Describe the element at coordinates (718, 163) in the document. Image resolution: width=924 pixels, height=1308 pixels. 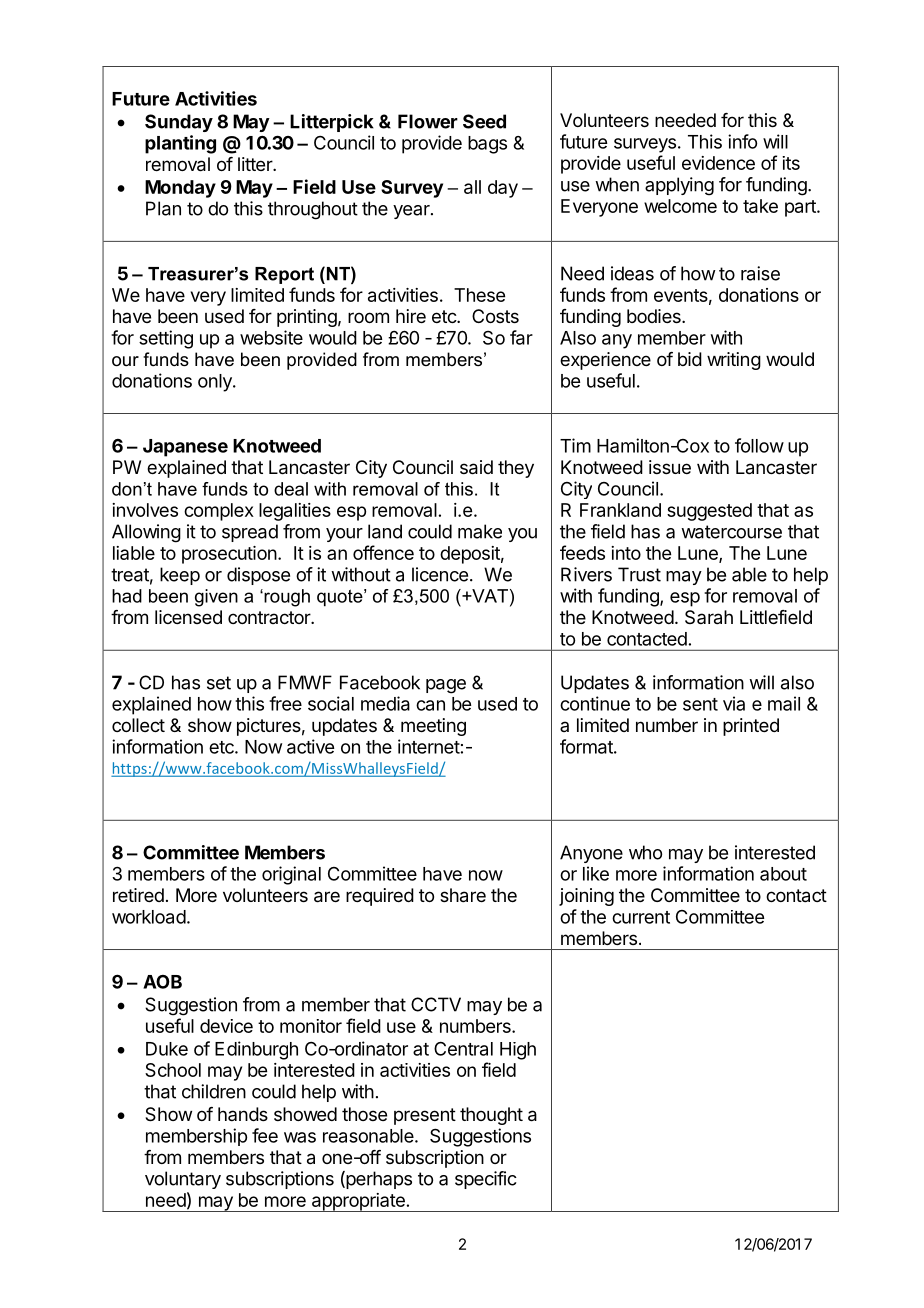
I see `evidence` at that location.
